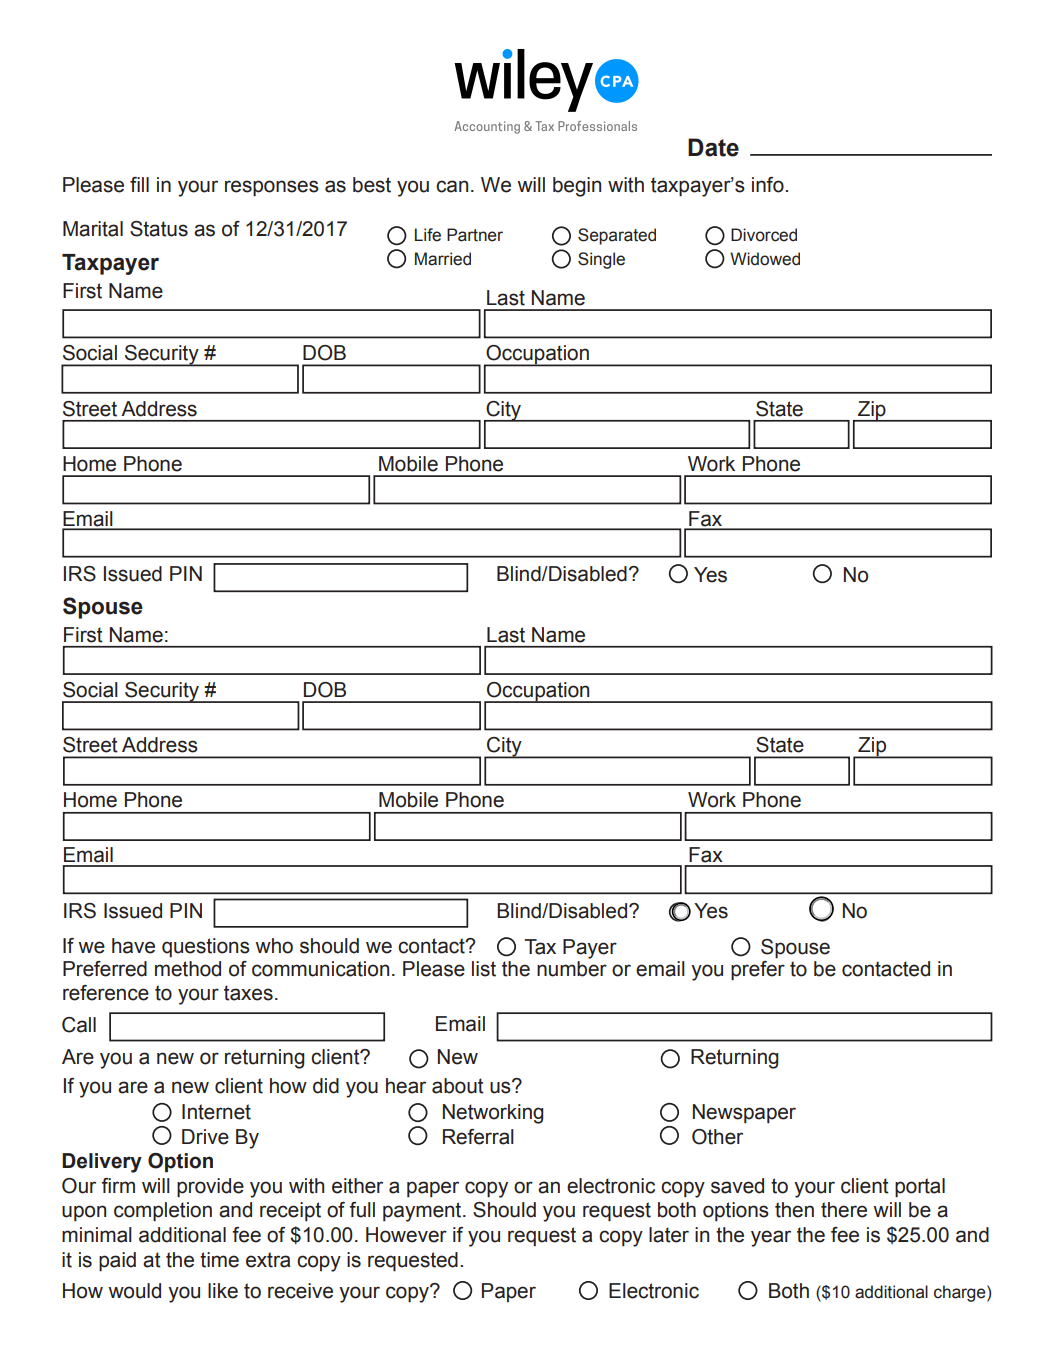 The height and width of the document is (1364, 1054). I want to click on have, so click(133, 946).
